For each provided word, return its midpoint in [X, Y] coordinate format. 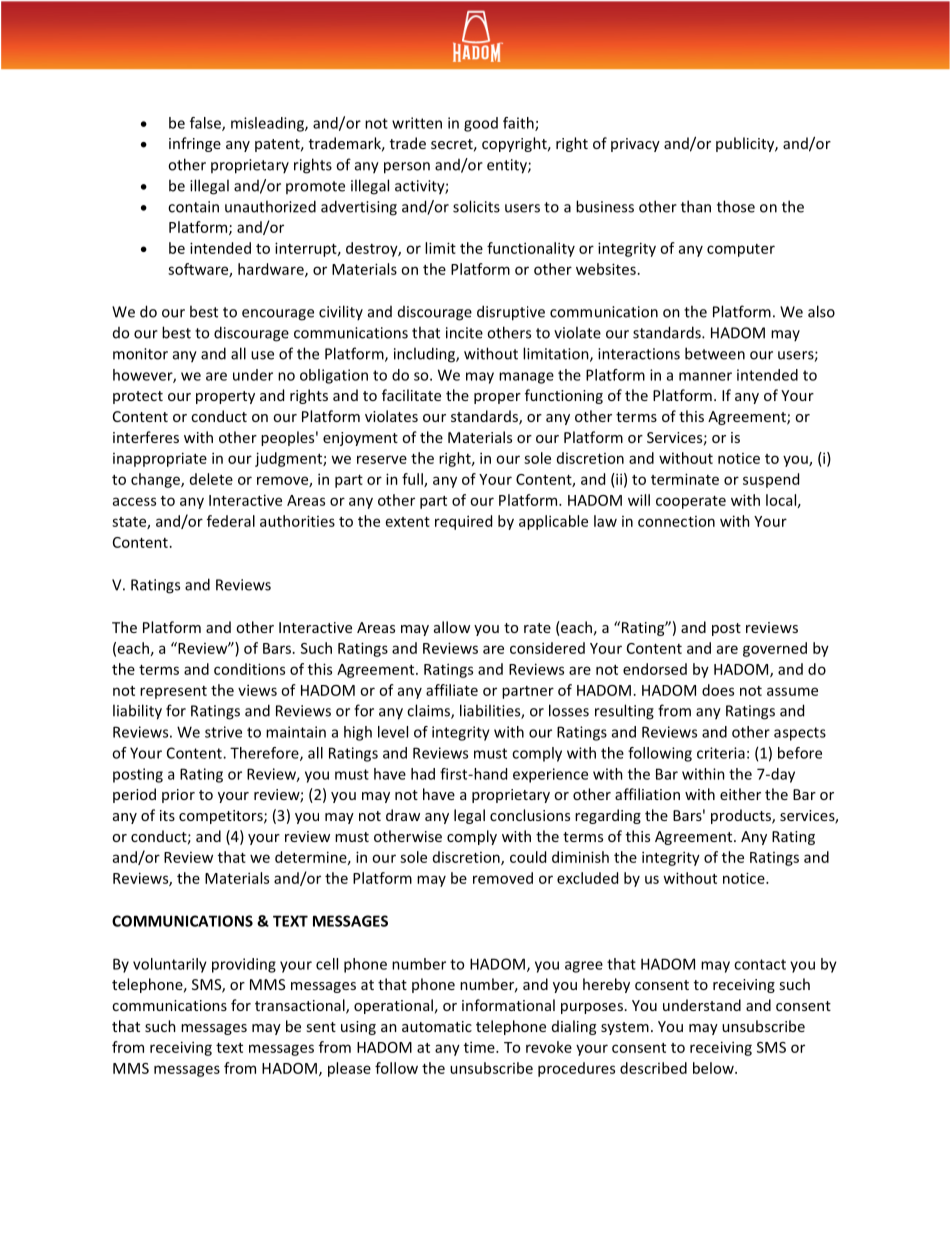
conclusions [530, 815]
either [740, 794]
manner [705, 376]
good [481, 124]
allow [452, 627]
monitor [140, 354]
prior [178, 796]
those [736, 206]
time [480, 1047]
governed [775, 649]
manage [526, 378]
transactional [301, 1006]
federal [231, 521]
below [714, 1068]
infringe [195, 144]
